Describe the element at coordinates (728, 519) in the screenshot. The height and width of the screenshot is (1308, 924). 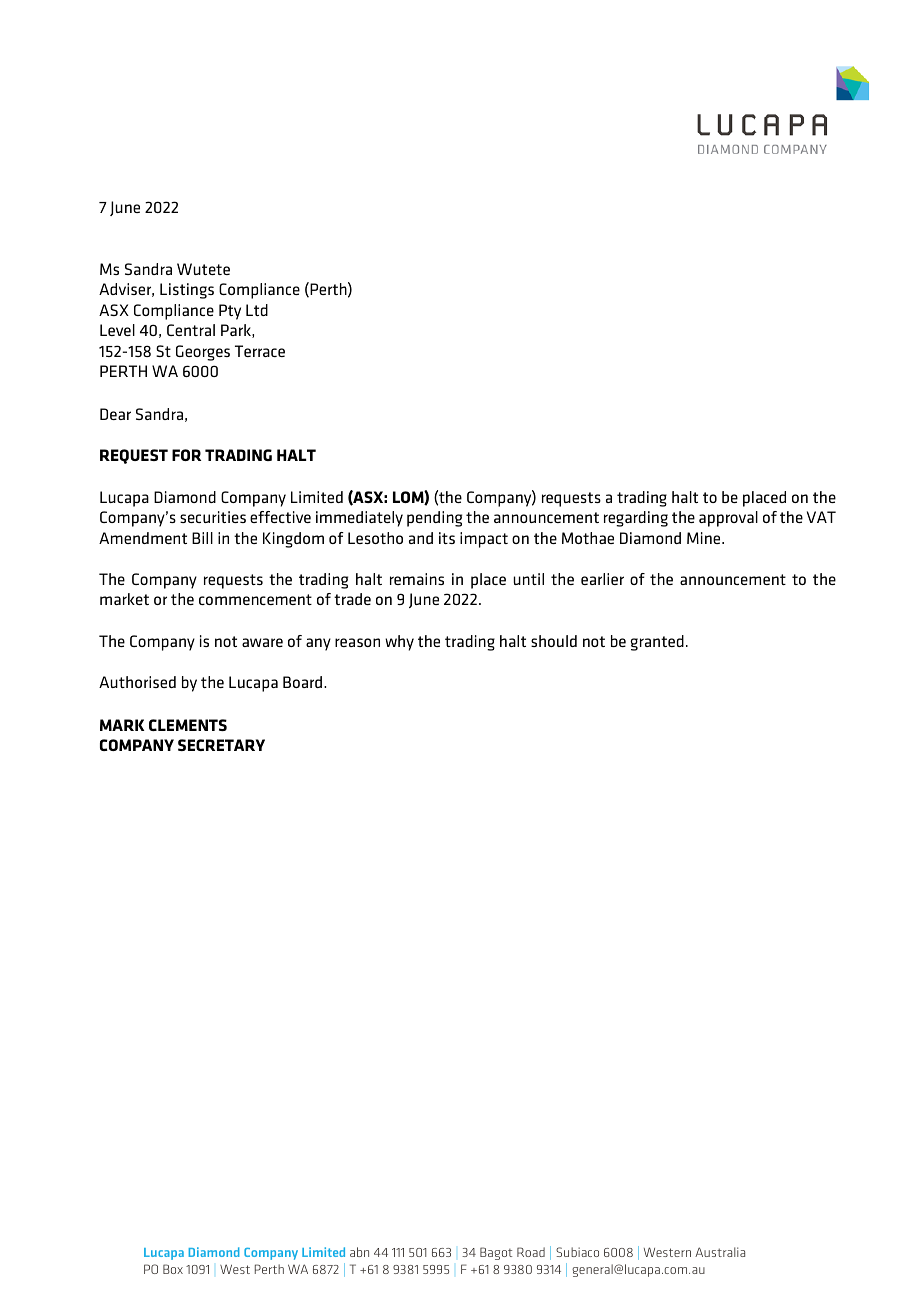
I see `approval` at that location.
